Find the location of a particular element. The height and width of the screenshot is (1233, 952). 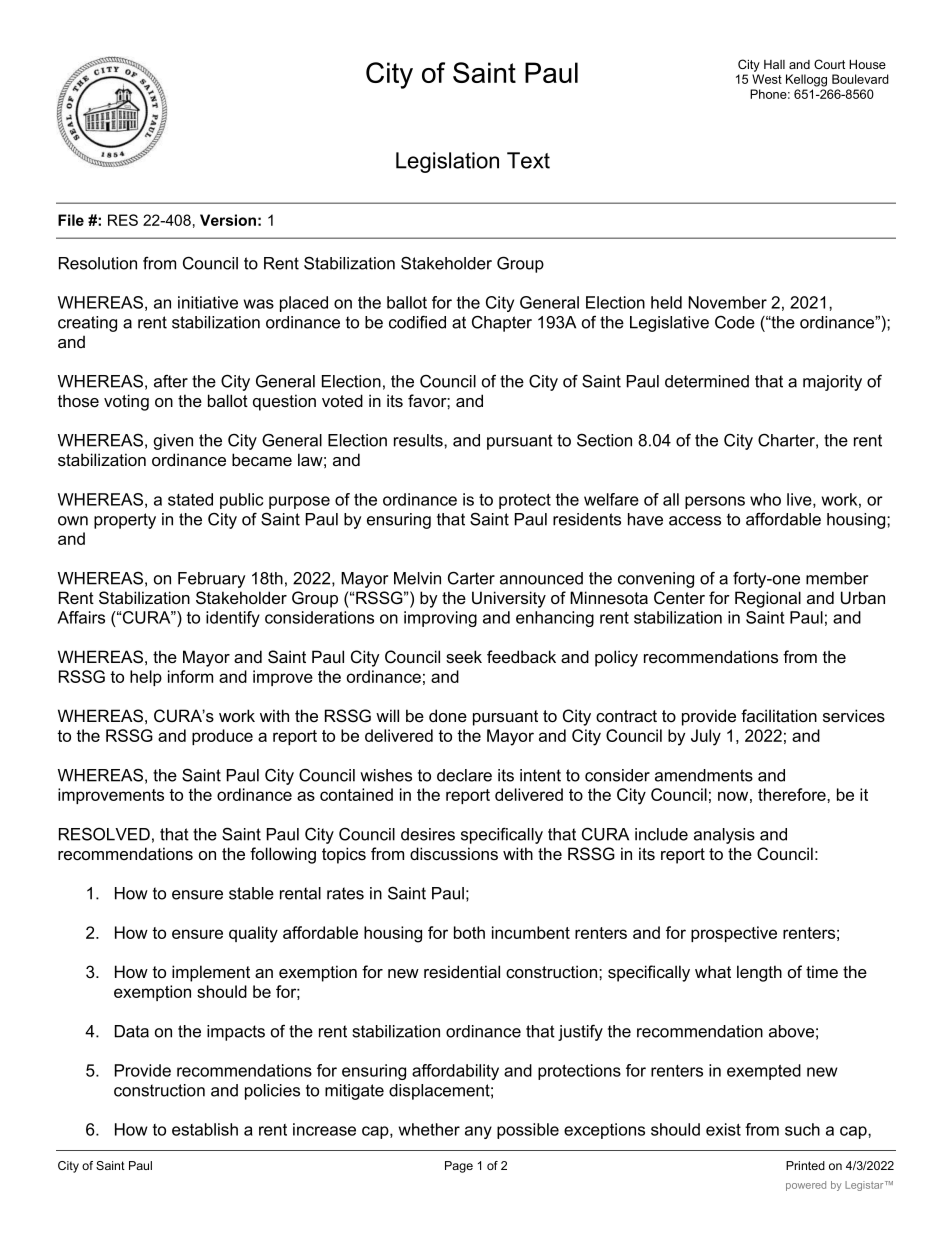

given is located at coordinates (173, 442).
